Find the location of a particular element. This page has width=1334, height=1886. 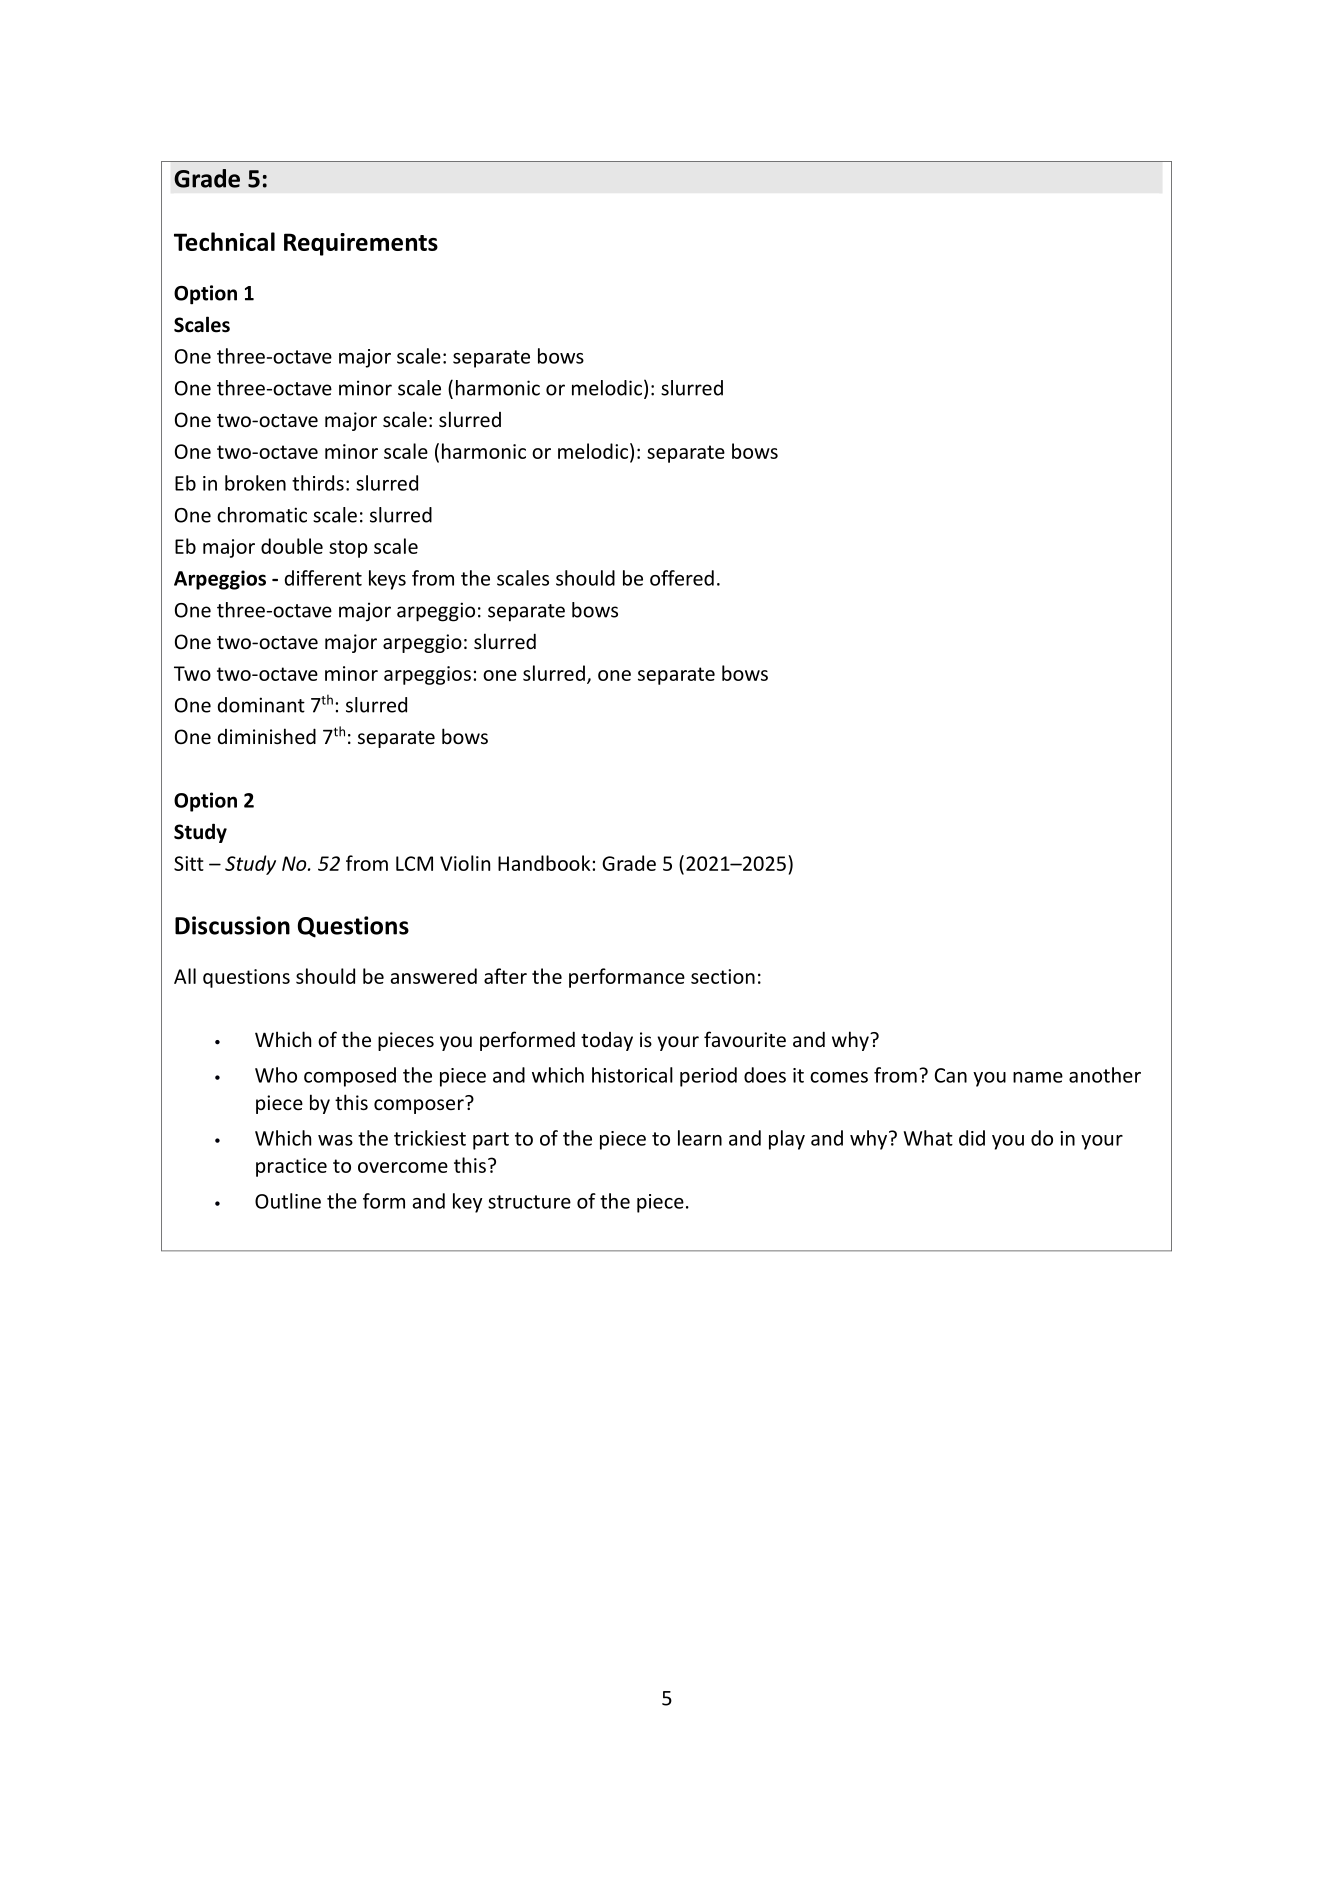

Requirements is located at coordinates (361, 244).
